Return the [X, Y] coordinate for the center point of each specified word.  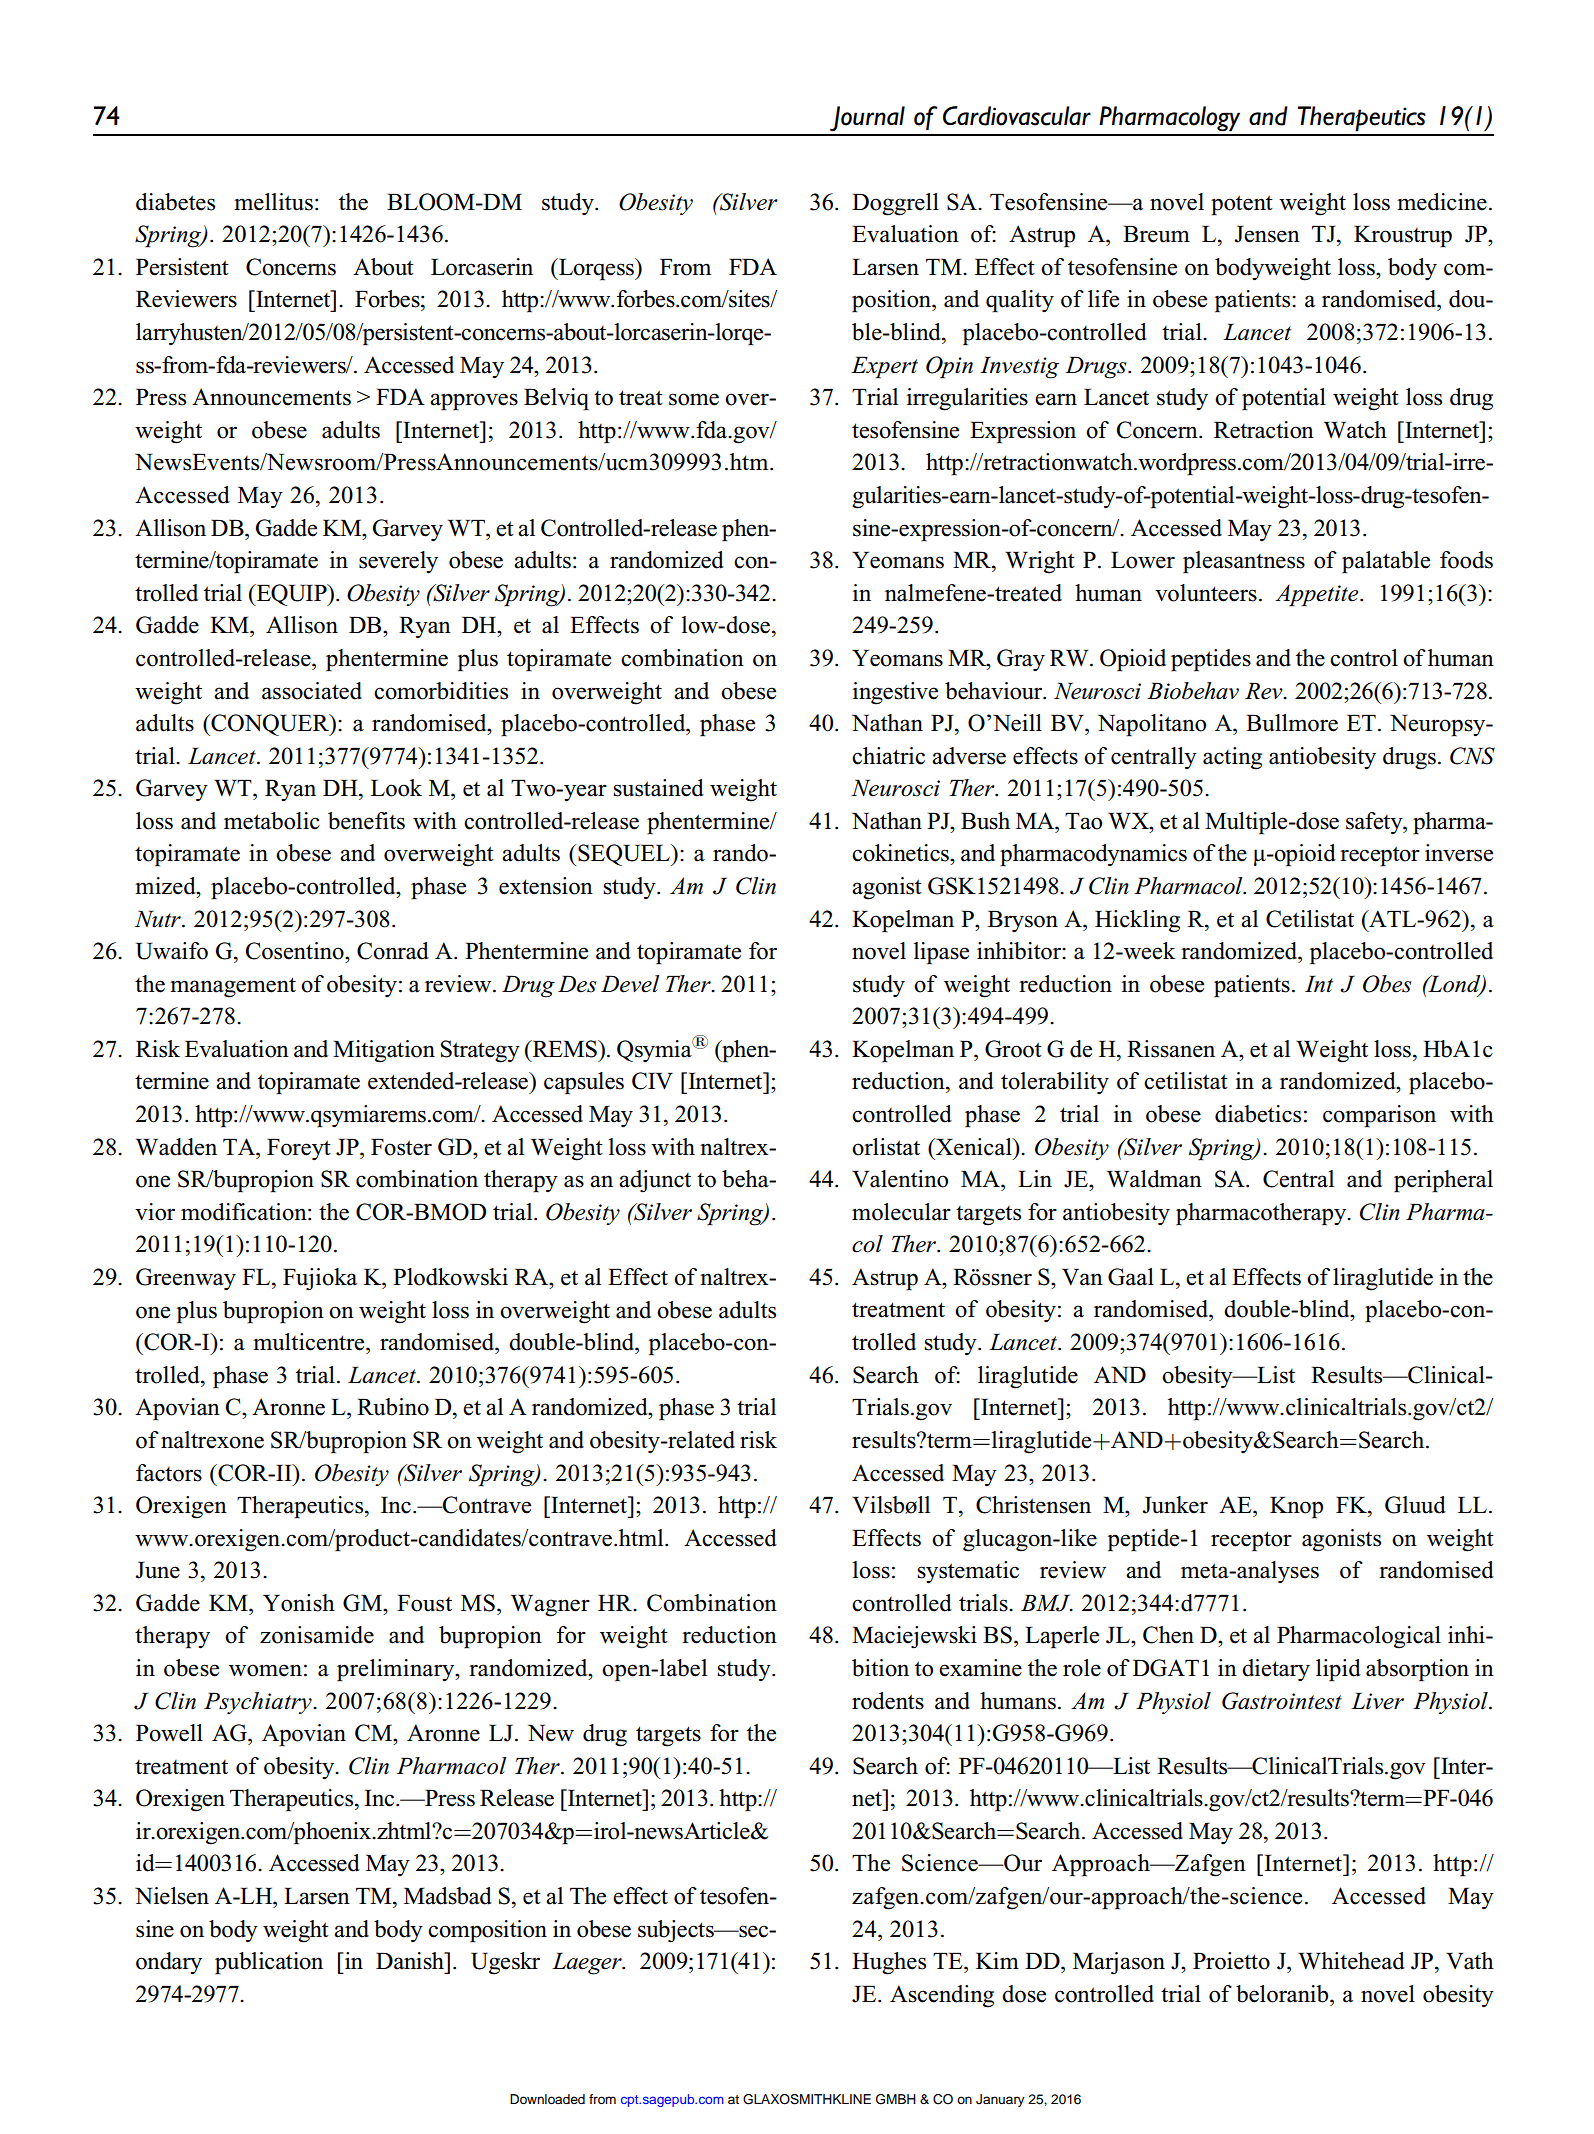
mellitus [273, 202]
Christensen [1033, 1505]
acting [1232, 758]
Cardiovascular [1017, 116]
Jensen [1267, 234]
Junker [1175, 1505]
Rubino [393, 1407]
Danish [411, 1961]
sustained [659, 788]
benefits [366, 821]
